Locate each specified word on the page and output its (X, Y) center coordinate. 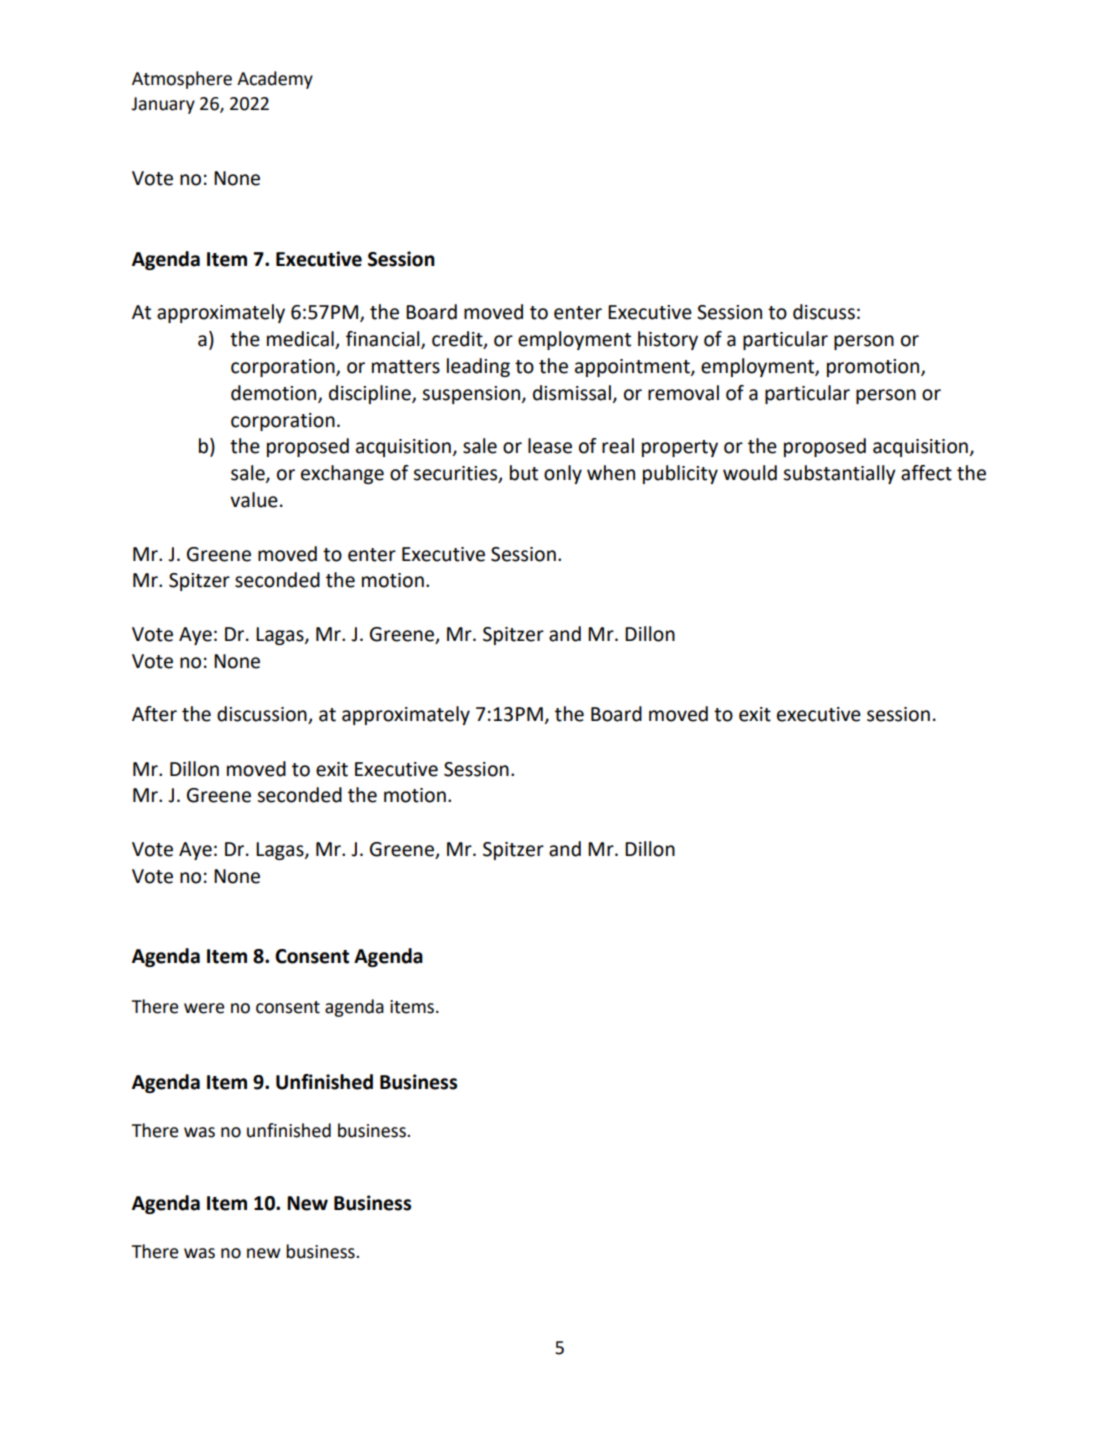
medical (301, 340)
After (154, 714)
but (524, 473)
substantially (839, 474)
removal (683, 393)
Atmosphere (182, 80)
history (668, 340)
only (563, 474)
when (611, 473)
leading (478, 367)
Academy (275, 80)
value (254, 500)
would (750, 473)
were (204, 1008)
